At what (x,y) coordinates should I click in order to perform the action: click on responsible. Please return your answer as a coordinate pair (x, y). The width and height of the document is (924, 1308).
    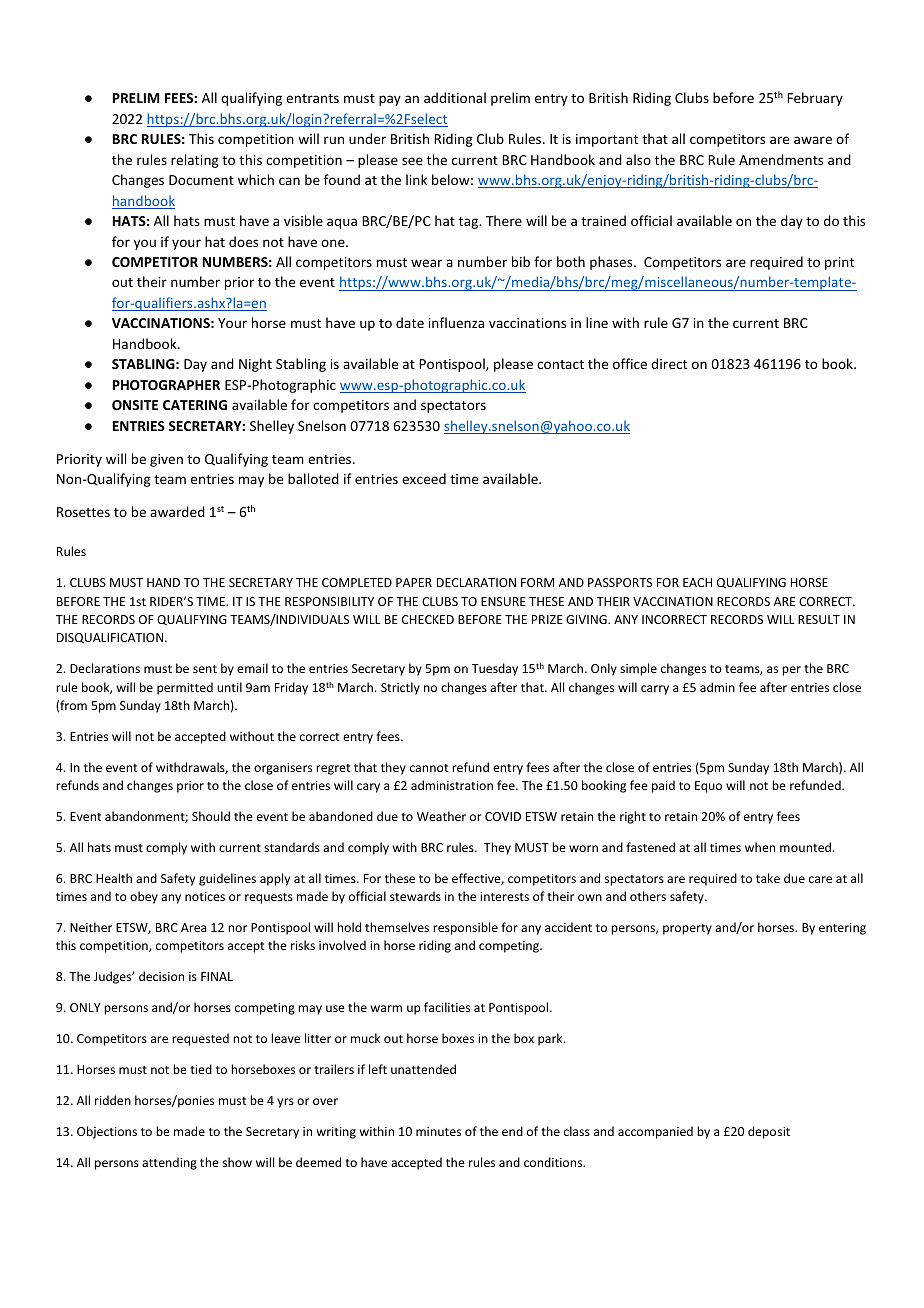
    Looking at the image, I should click on (465, 928).
